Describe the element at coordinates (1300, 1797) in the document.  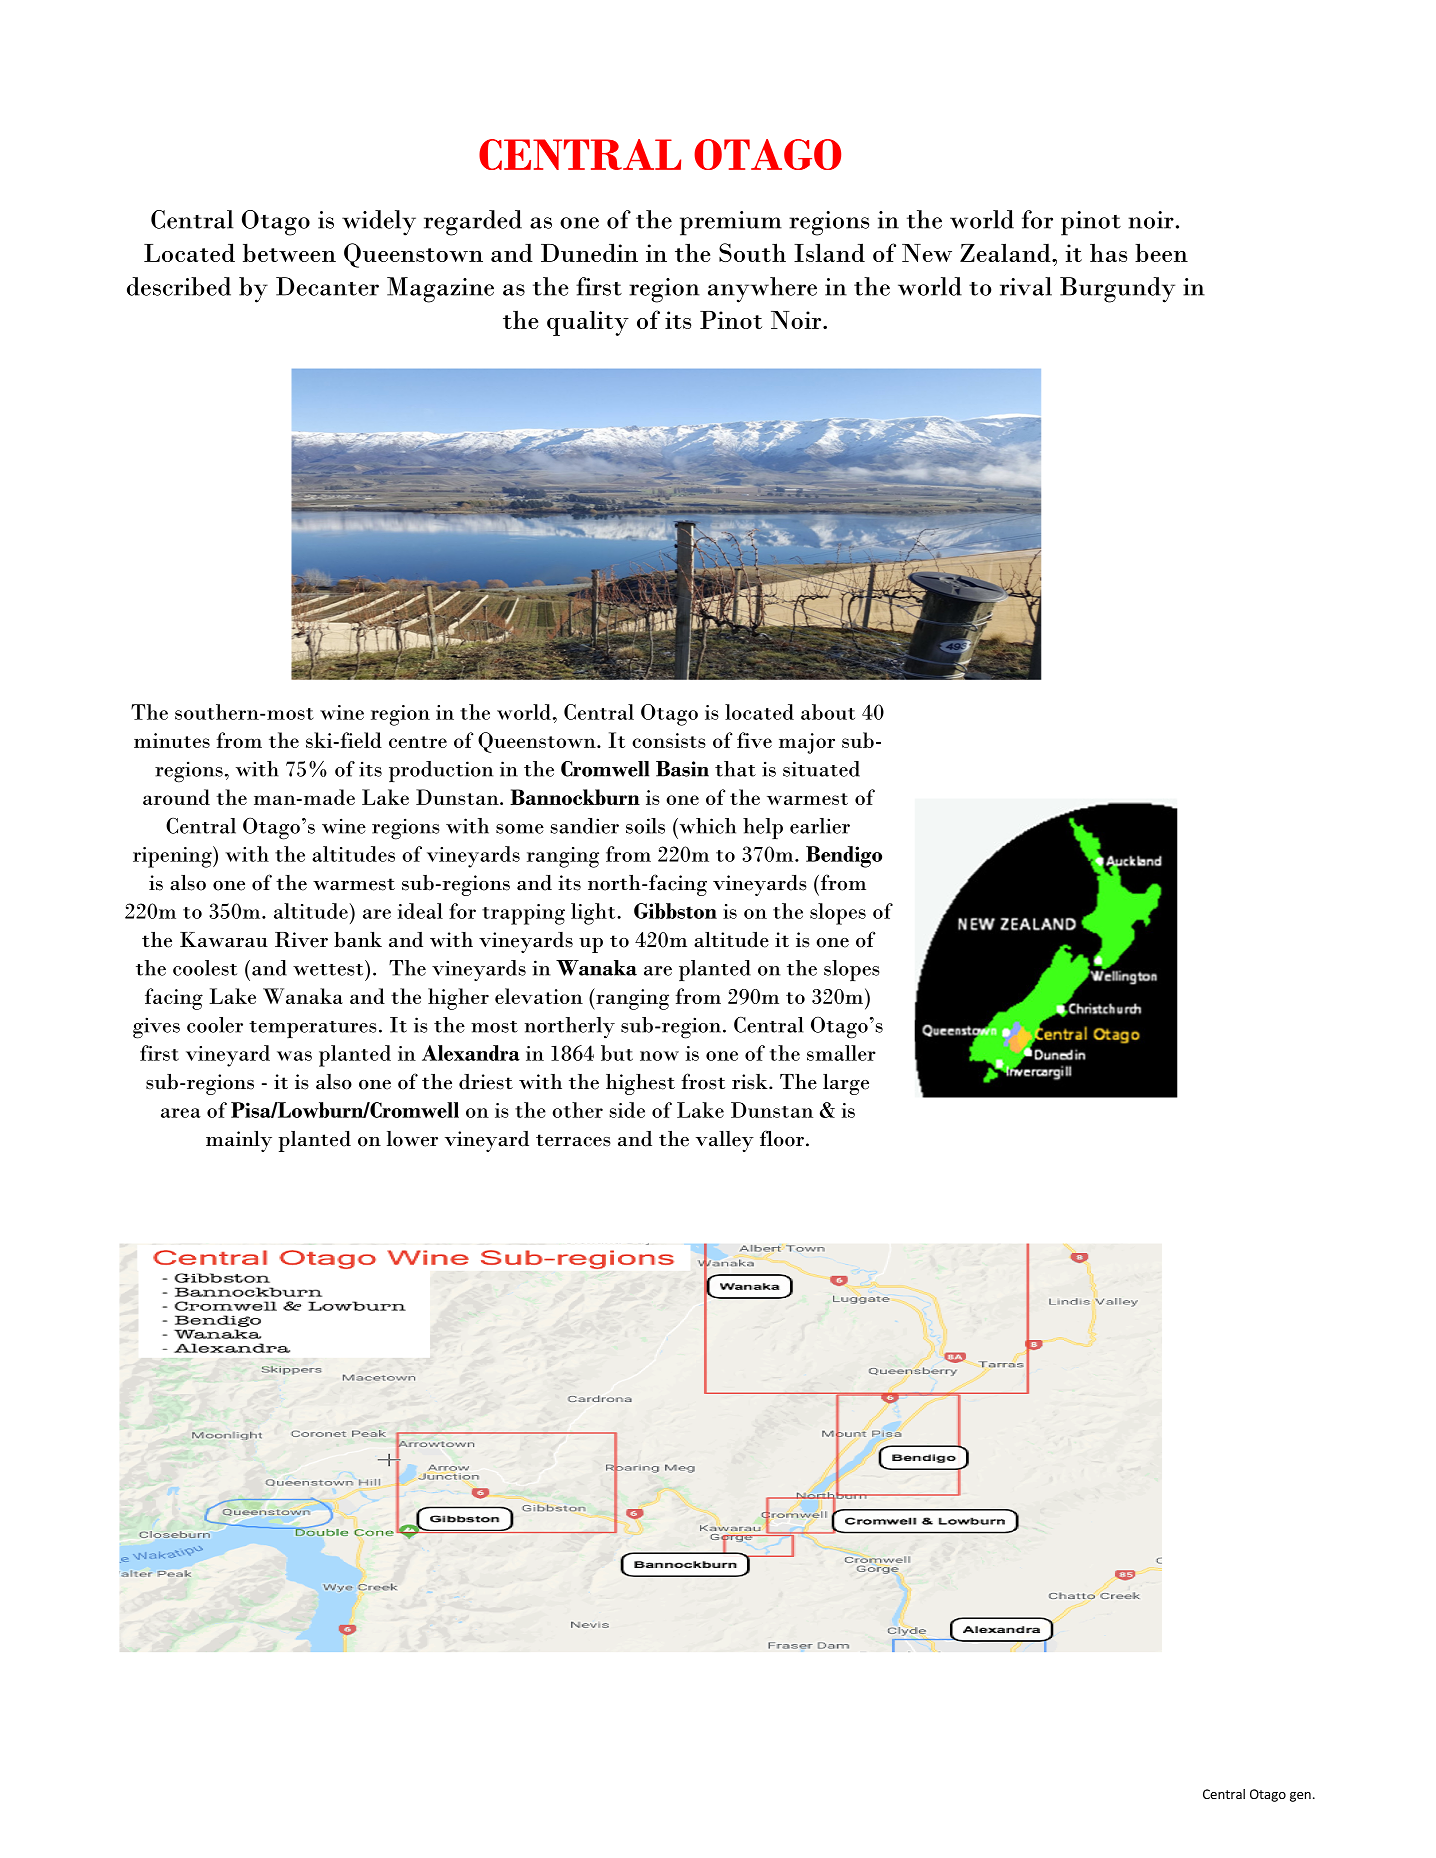
I see `gen` at that location.
